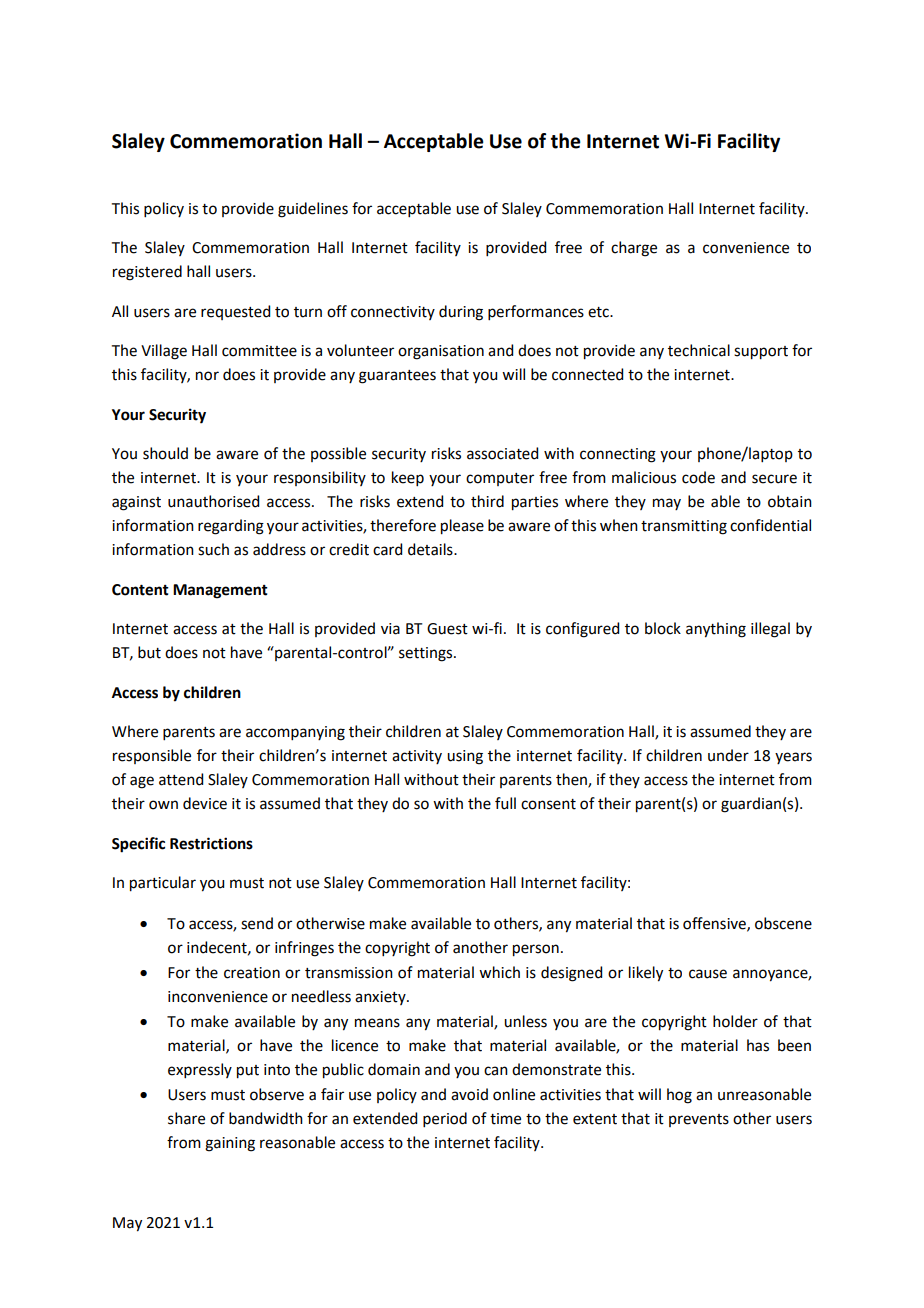 The image size is (924, 1308). What do you see at coordinates (684, 527) in the page?
I see `transmitting` at bounding box center [684, 527].
